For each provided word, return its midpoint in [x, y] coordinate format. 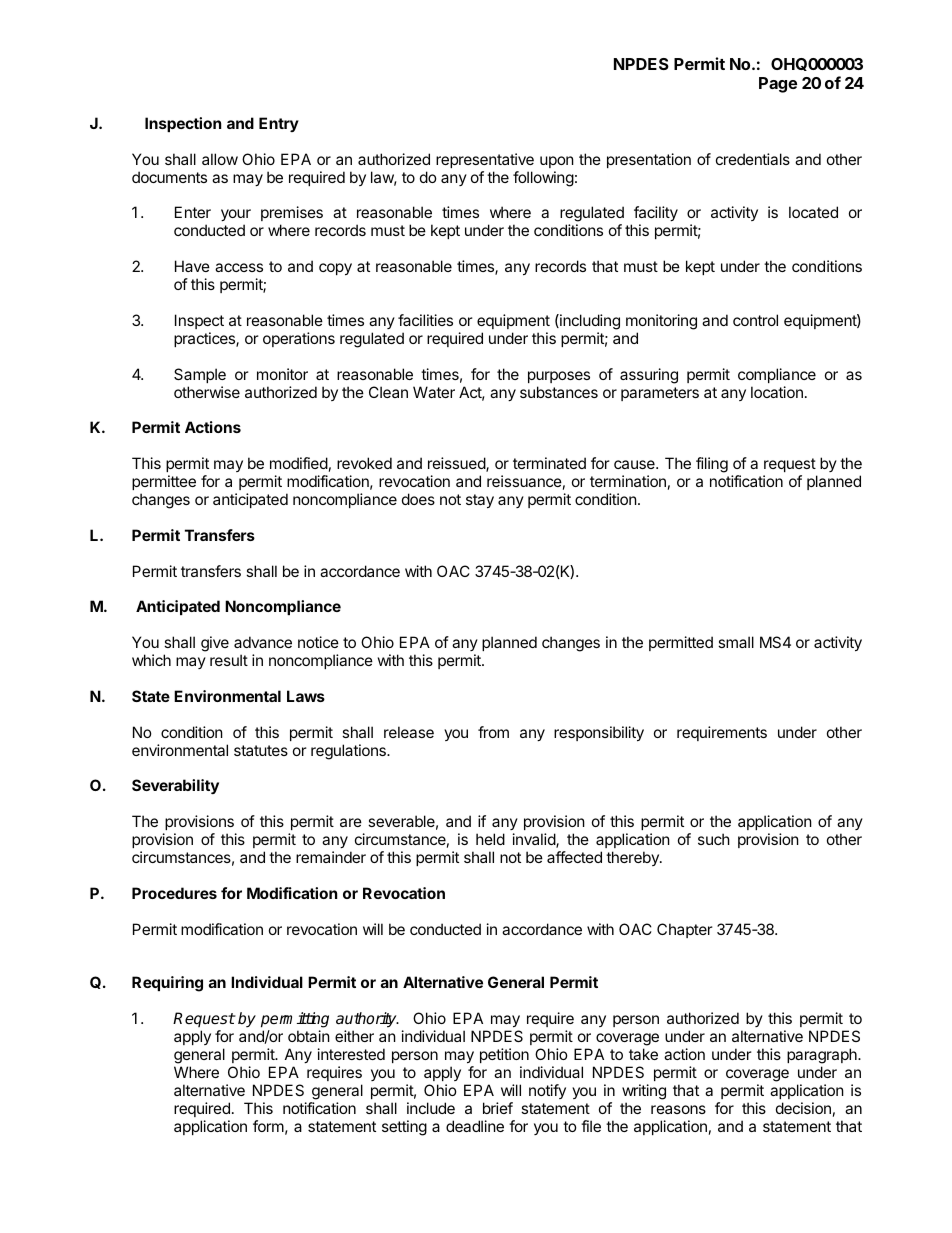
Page [778, 85]
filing [712, 465]
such [714, 839]
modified [299, 463]
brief [498, 1108]
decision [803, 1108]
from [493, 732]
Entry [279, 124]
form [268, 1126]
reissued [457, 464]
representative [485, 160]
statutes [261, 750]
